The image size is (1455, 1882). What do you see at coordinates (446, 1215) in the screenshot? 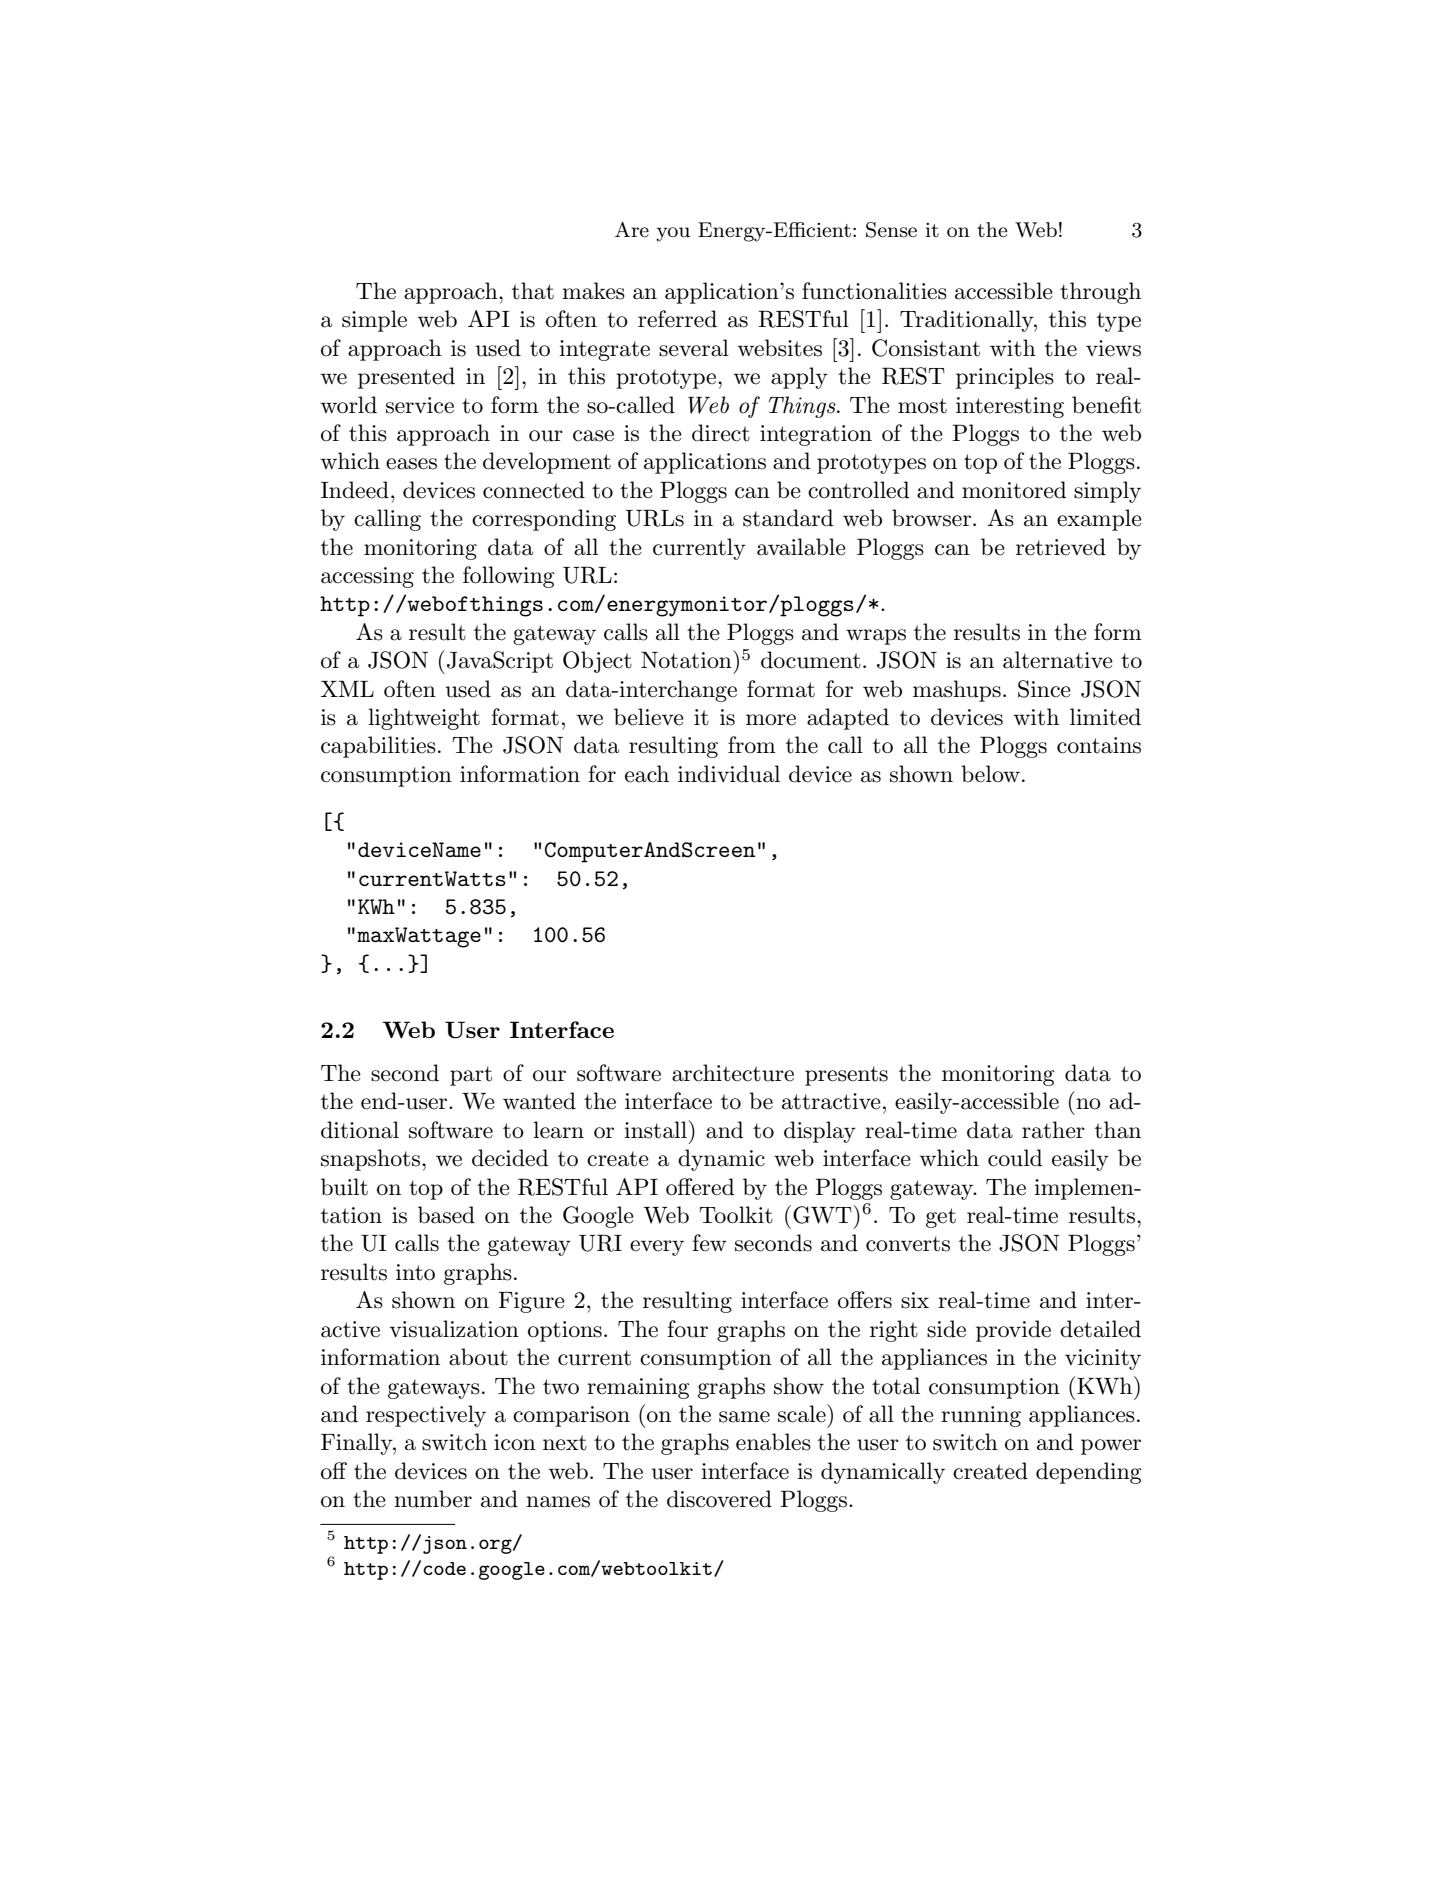
I see `based` at bounding box center [446, 1215].
